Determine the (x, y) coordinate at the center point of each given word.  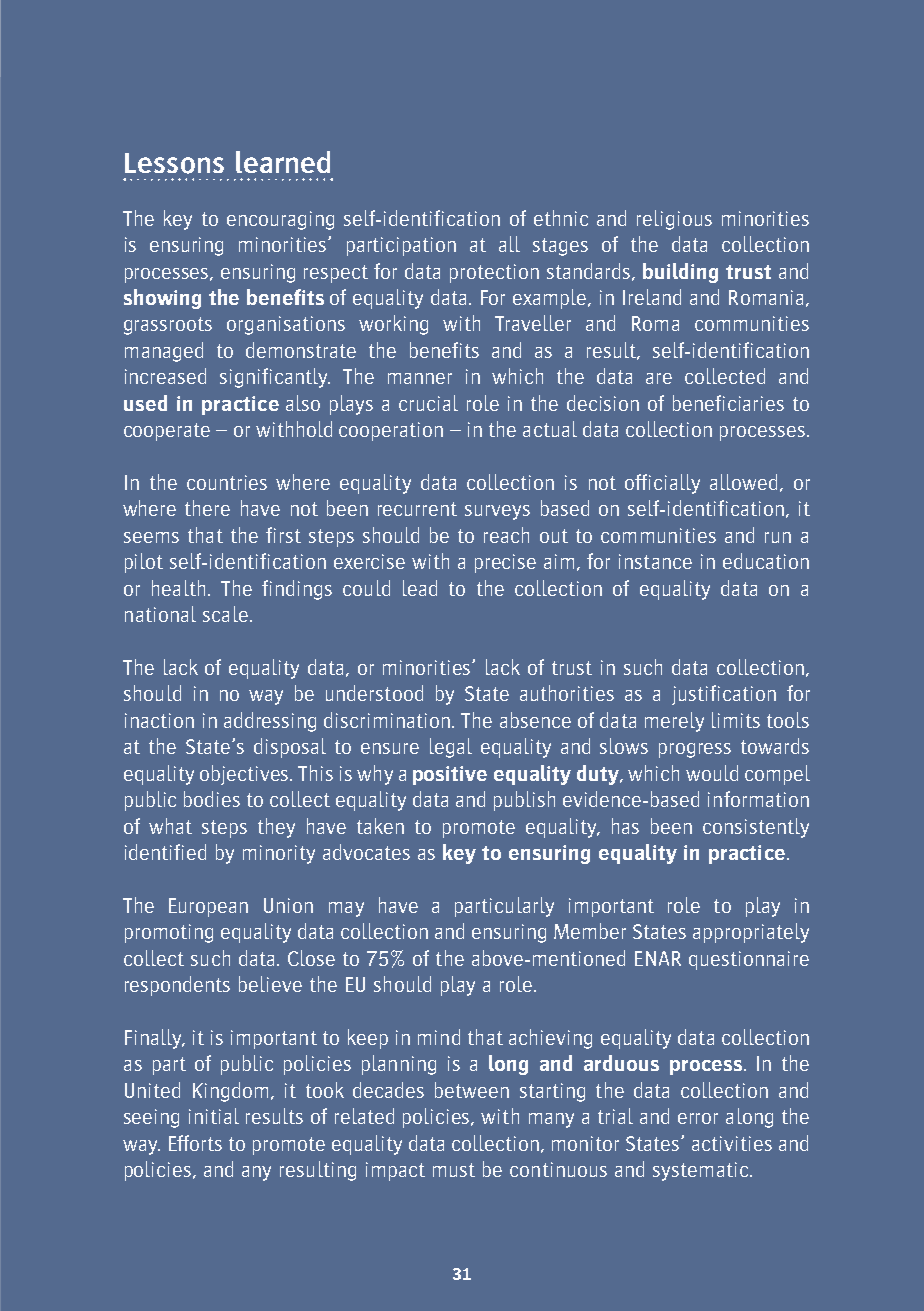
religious (674, 220)
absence (535, 720)
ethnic (561, 218)
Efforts (195, 1143)
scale (225, 614)
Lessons (174, 163)
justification (724, 695)
